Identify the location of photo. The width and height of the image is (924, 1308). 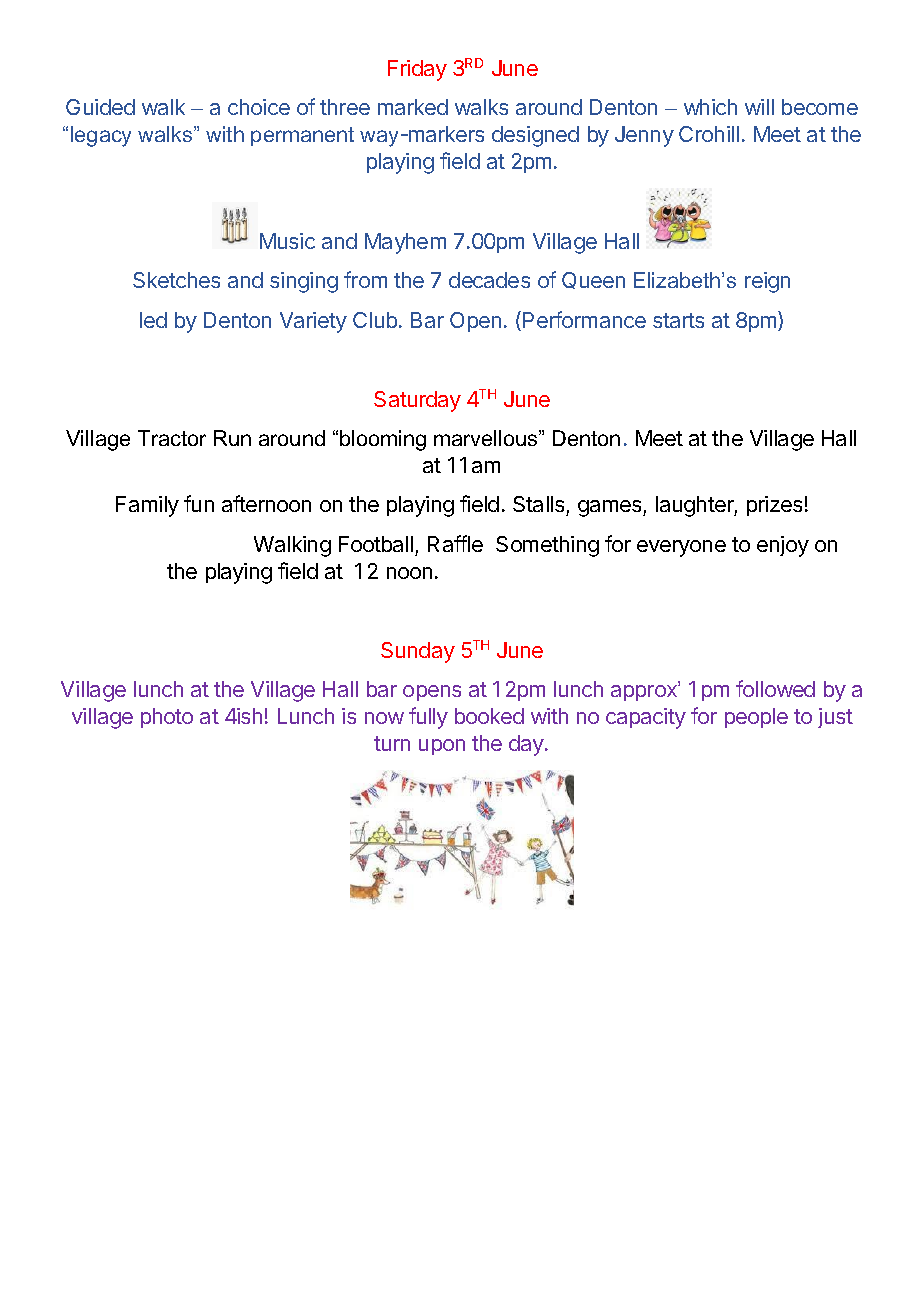
(167, 718).
